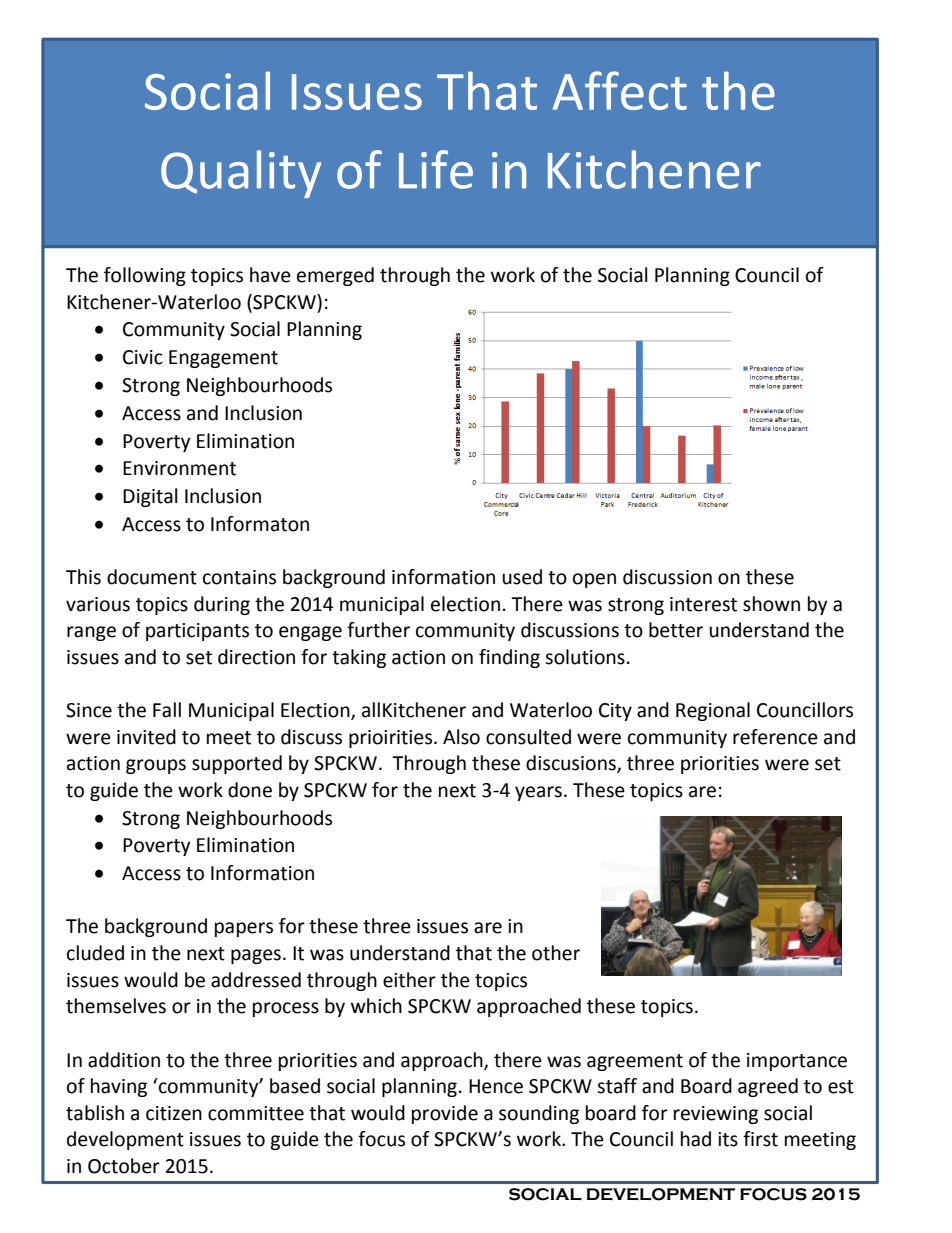  I want to click on citizen, so click(174, 1113).
